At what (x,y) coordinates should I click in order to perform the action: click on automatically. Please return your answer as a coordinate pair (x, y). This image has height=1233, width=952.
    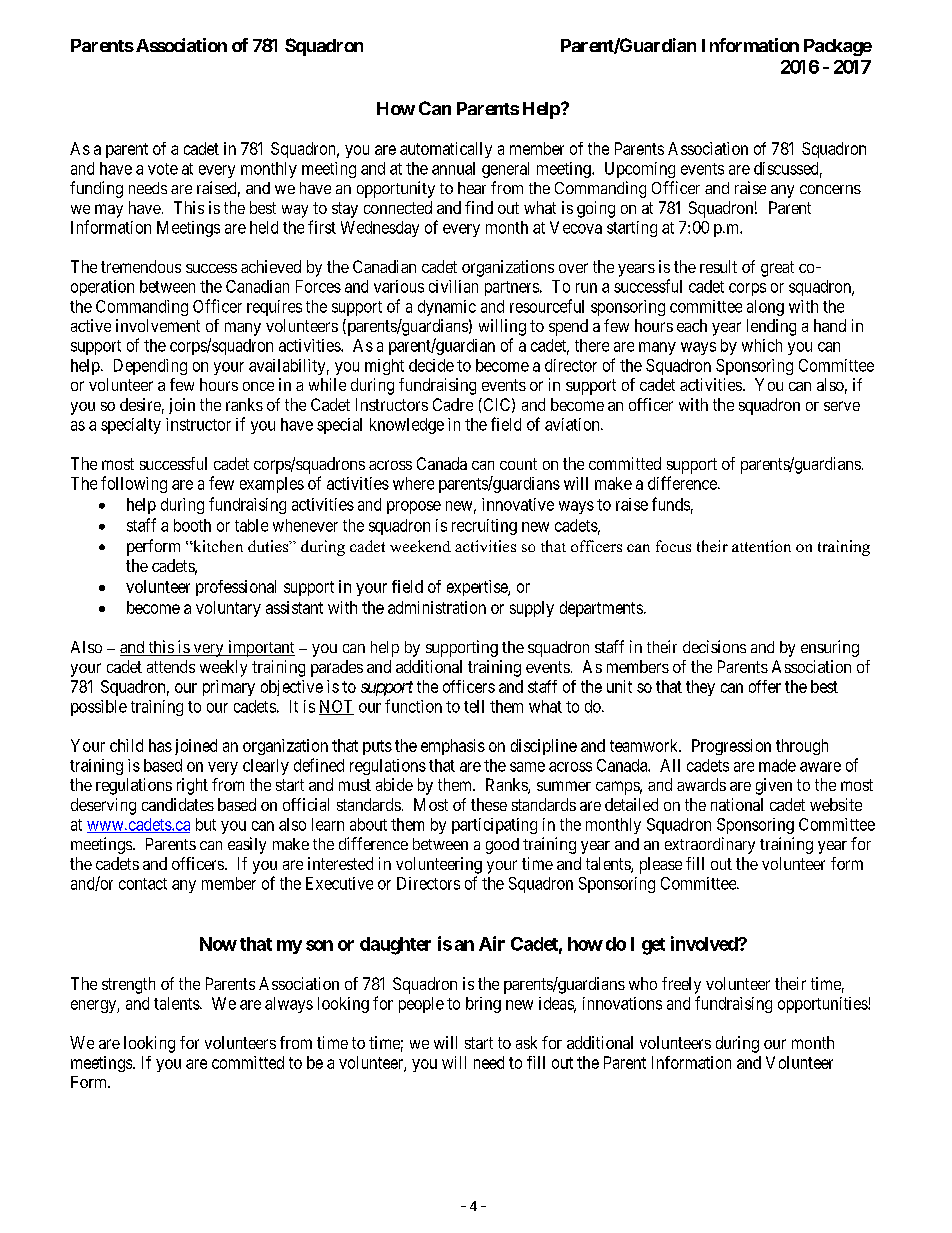
    Looking at the image, I should click on (446, 150).
